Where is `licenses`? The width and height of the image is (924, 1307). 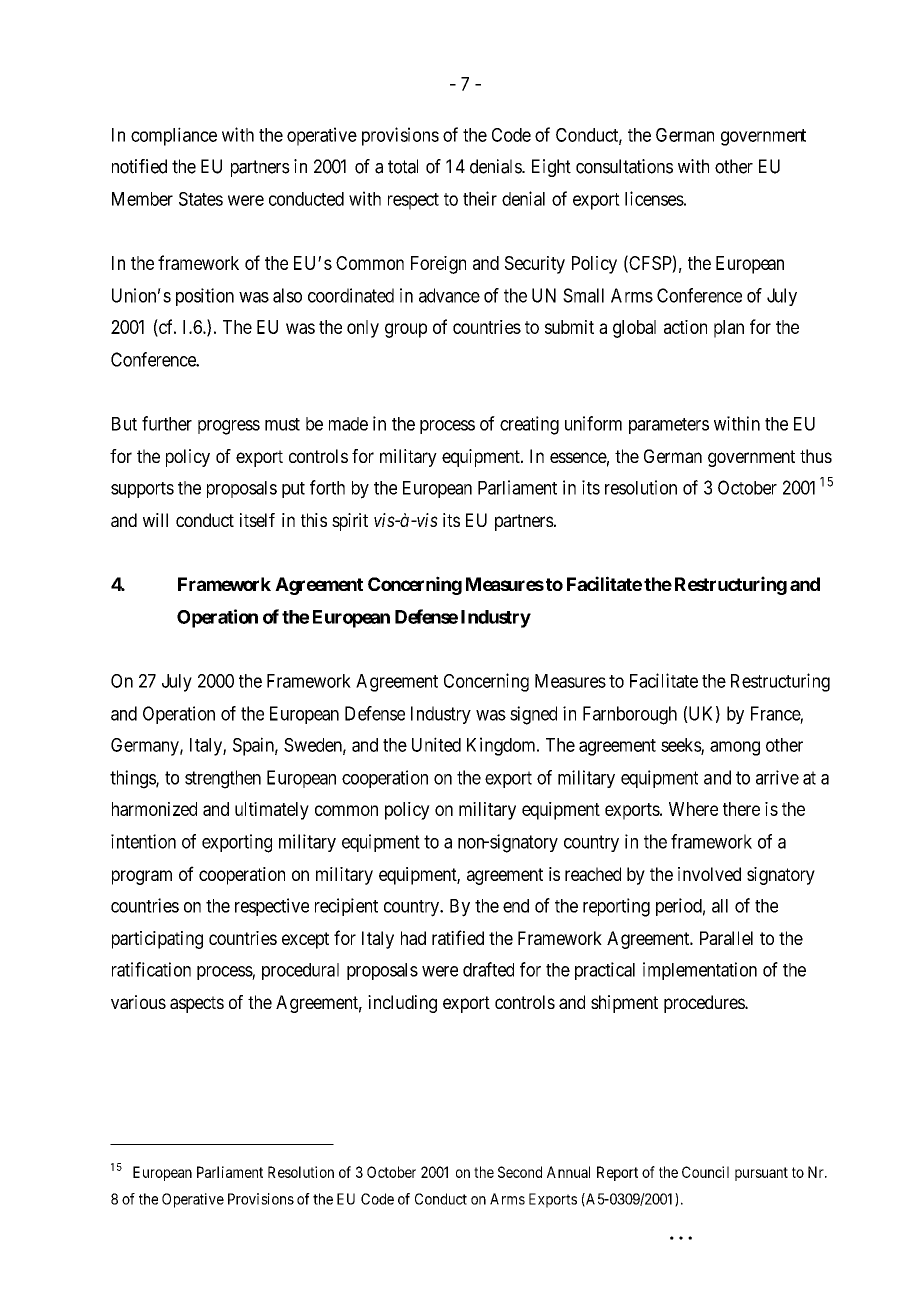 licenses is located at coordinates (654, 198).
